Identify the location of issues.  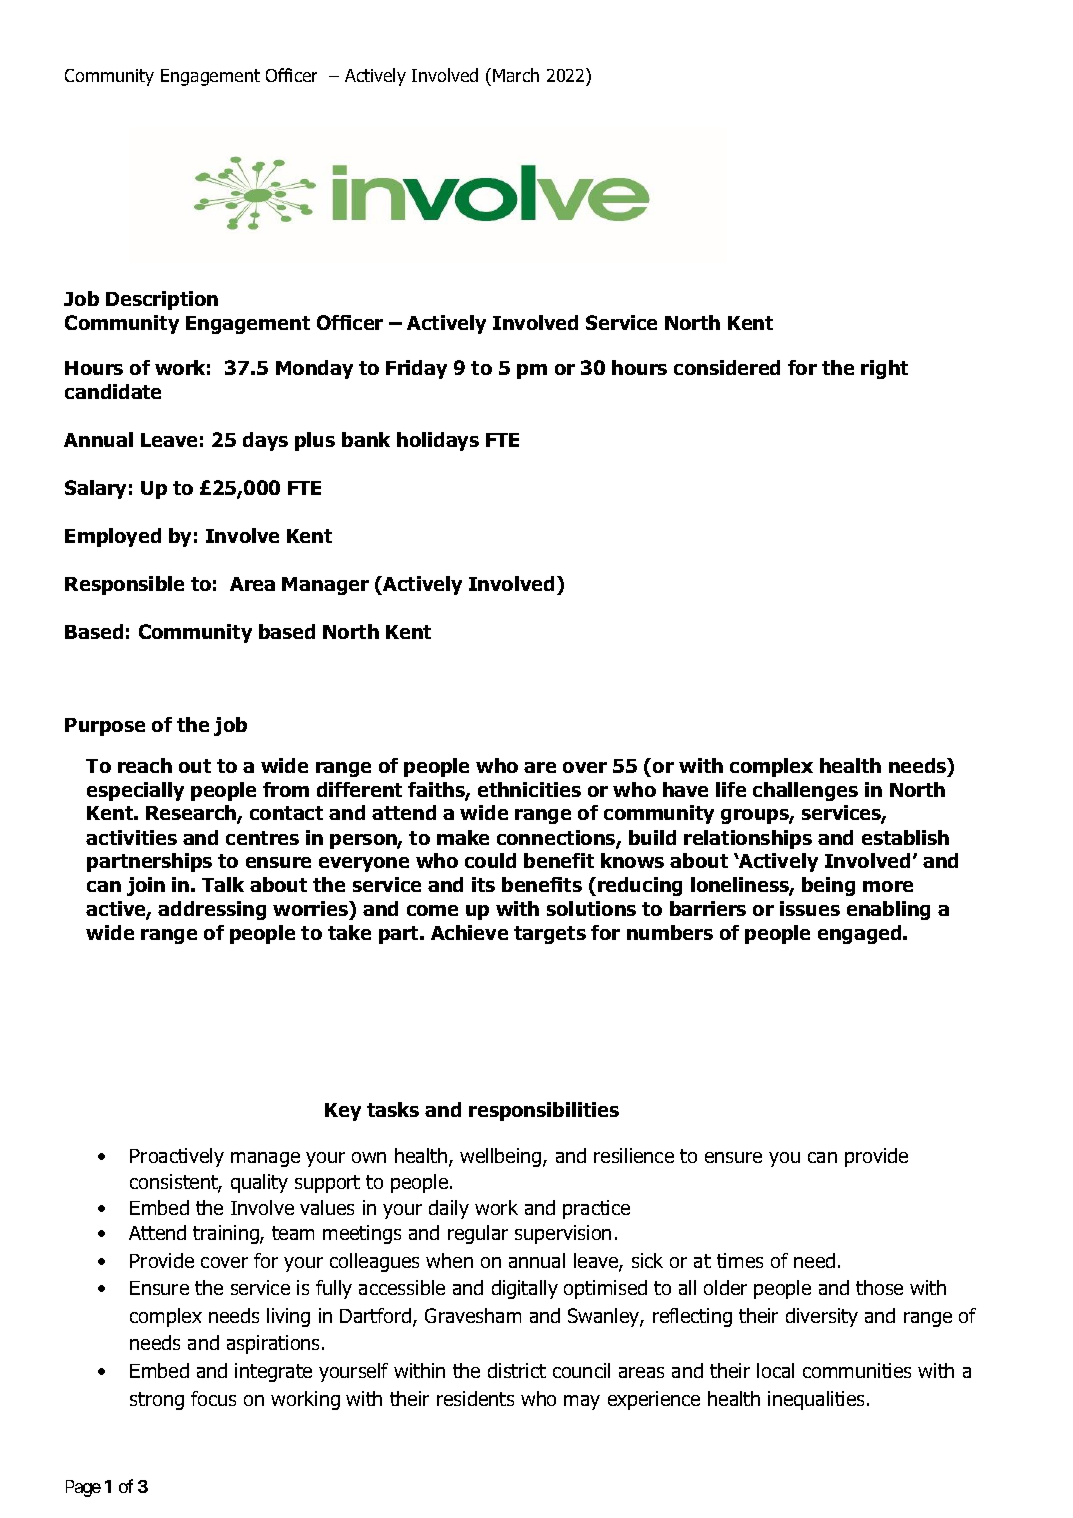
(810, 908).
